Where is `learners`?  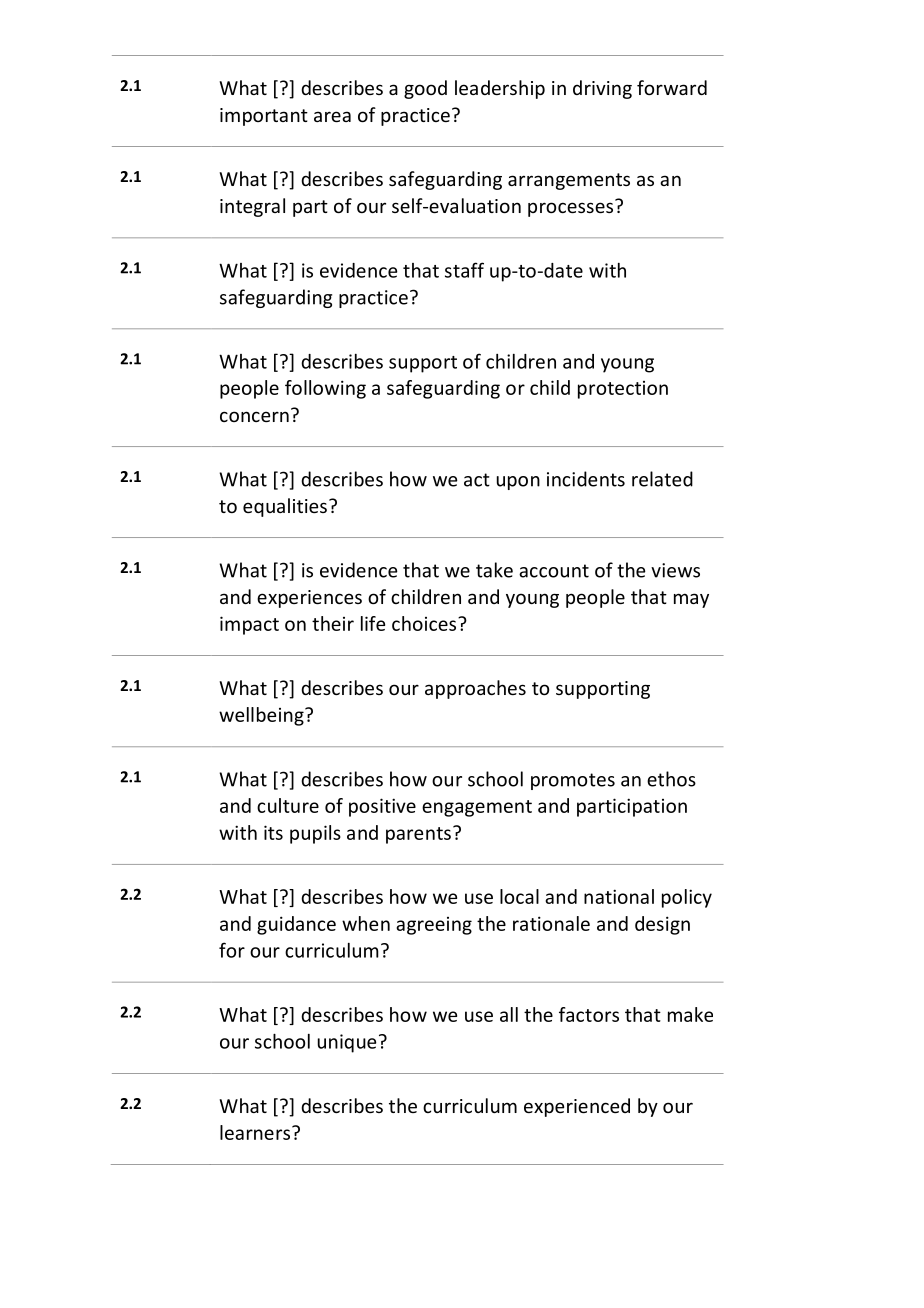 learners is located at coordinates (255, 1132).
